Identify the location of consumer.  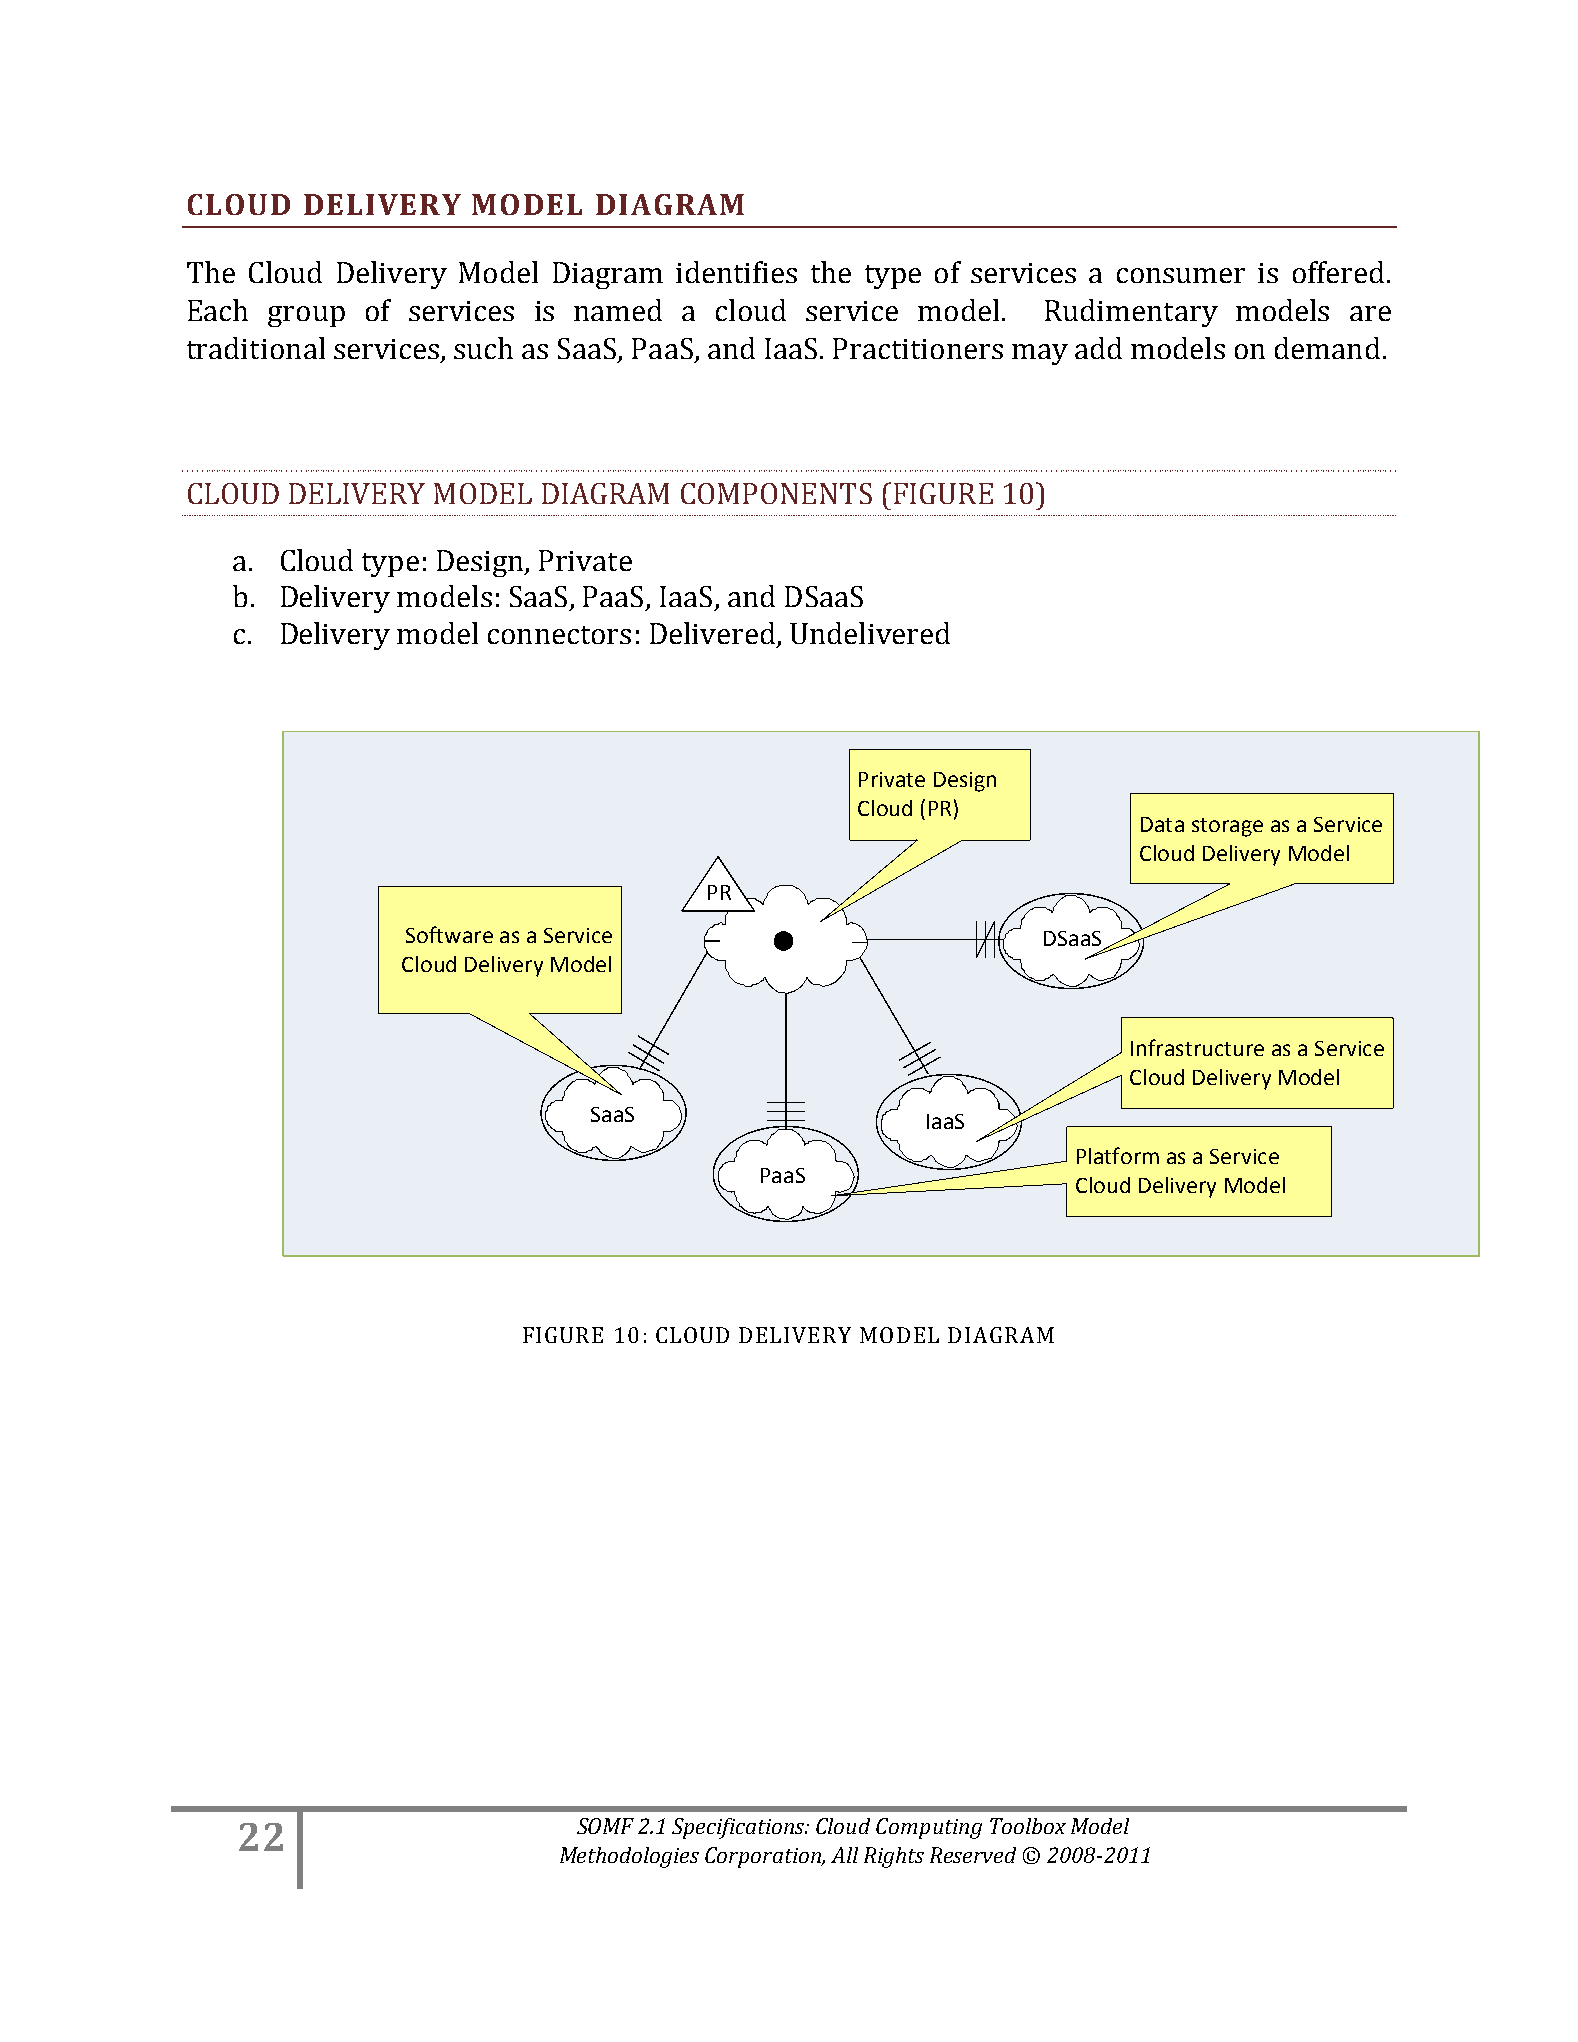
(1181, 275).
